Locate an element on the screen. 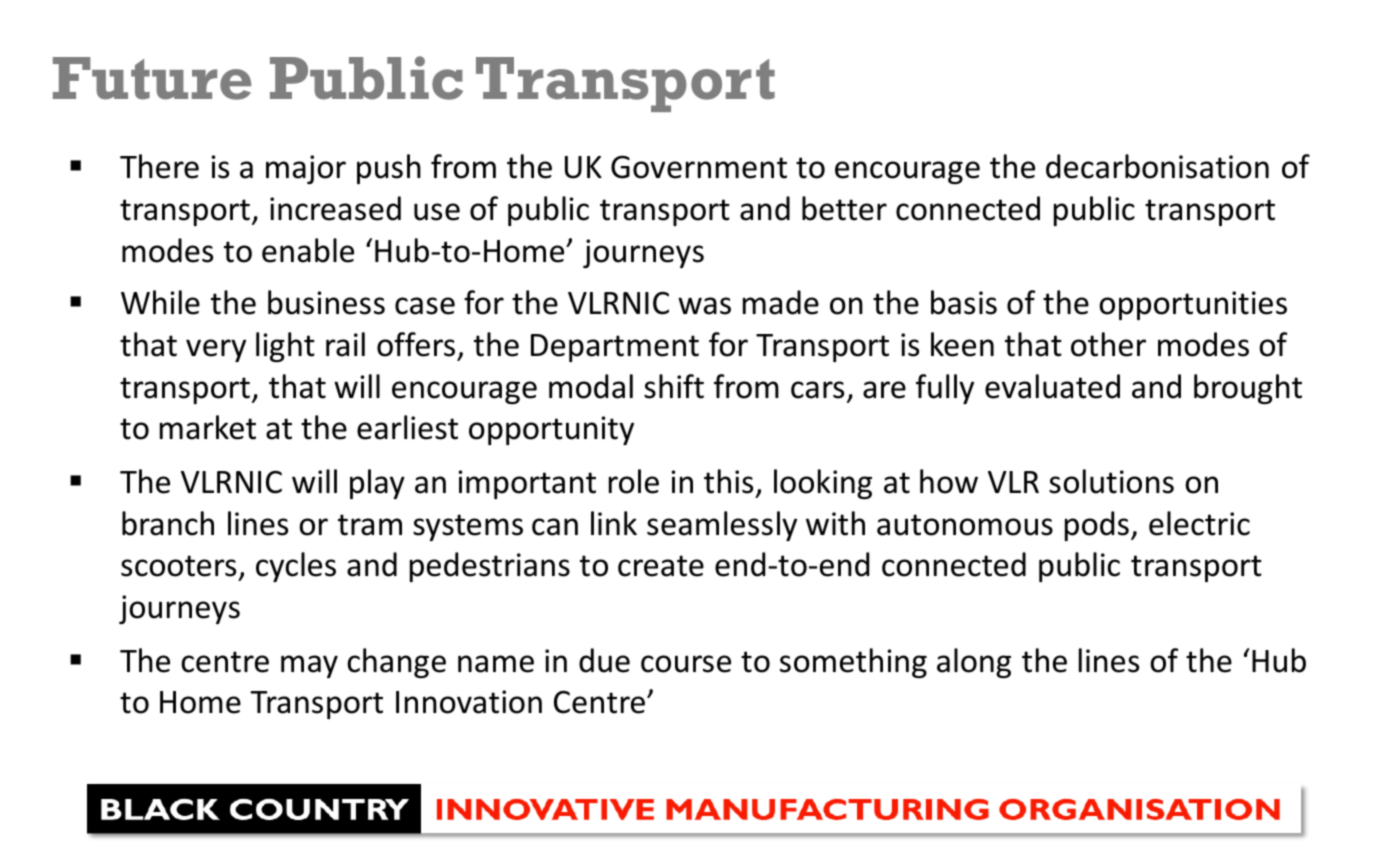  may is located at coordinates (309, 666).
